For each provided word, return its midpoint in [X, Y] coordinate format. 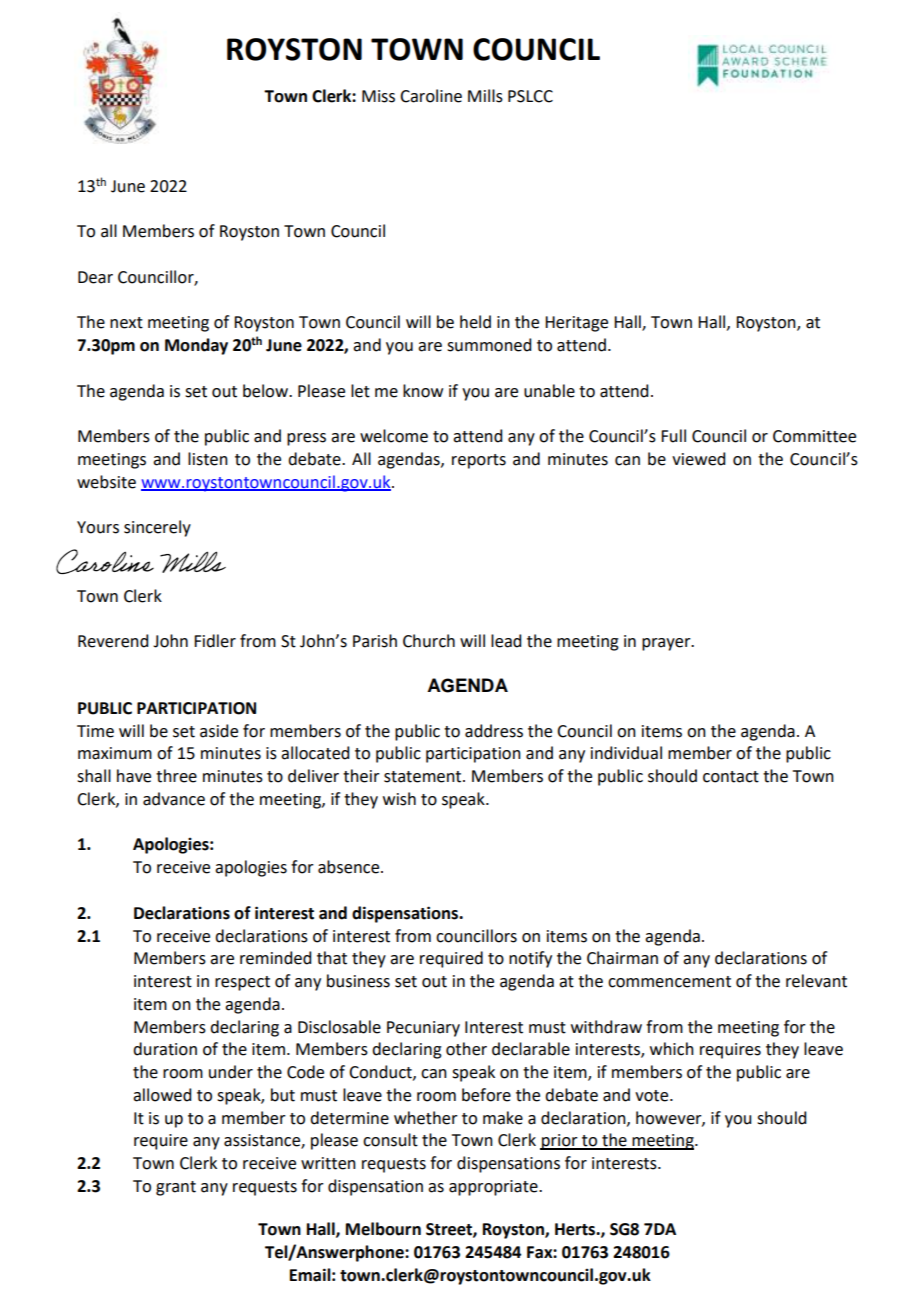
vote [653, 1096]
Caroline [431, 96]
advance [174, 799]
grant [176, 1188]
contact [731, 777]
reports [479, 461]
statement [424, 777]
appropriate [494, 1188]
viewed [698, 459]
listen [208, 459]
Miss [378, 96]
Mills [485, 96]
